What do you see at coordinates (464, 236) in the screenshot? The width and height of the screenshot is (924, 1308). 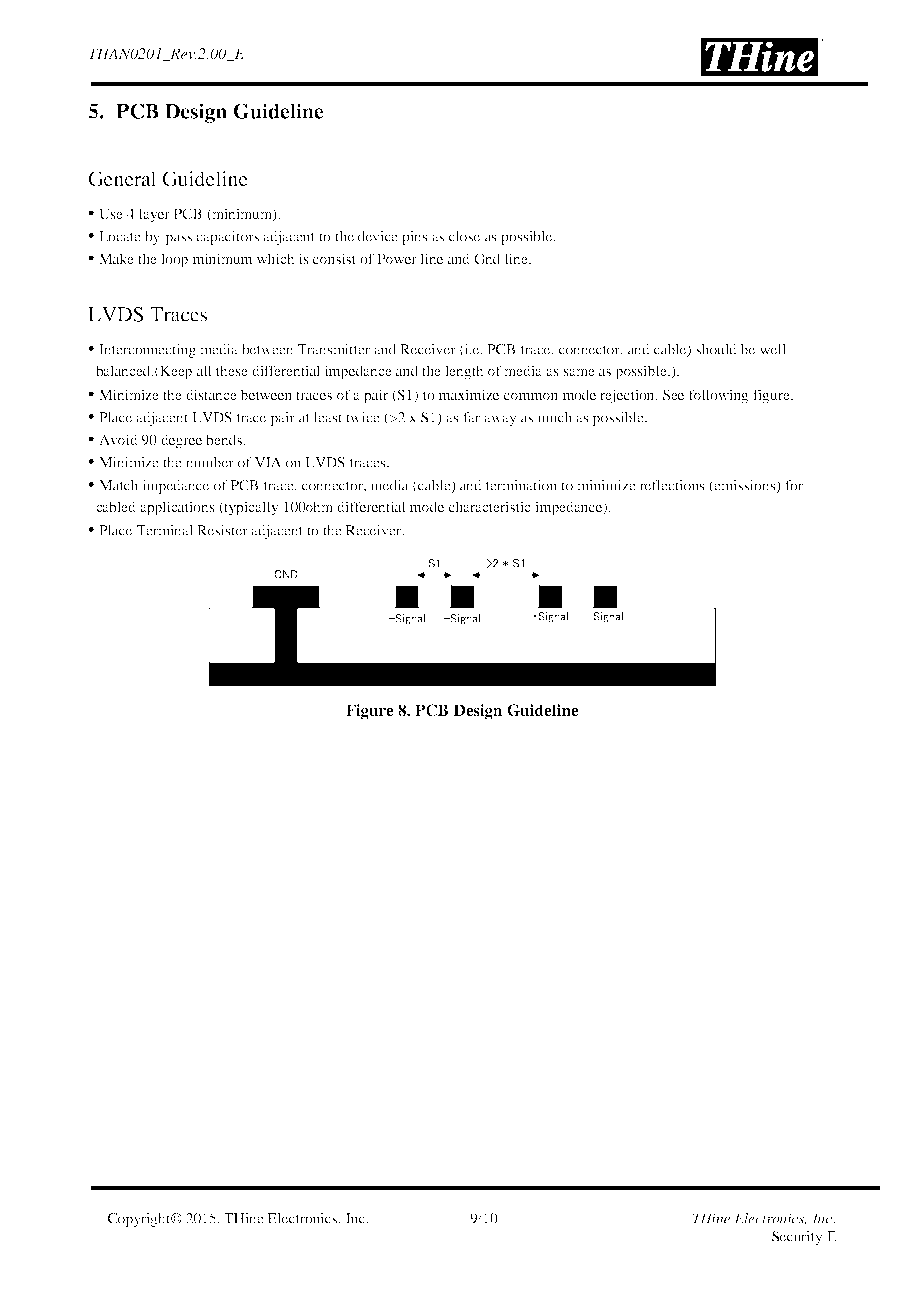 I see `close` at bounding box center [464, 236].
